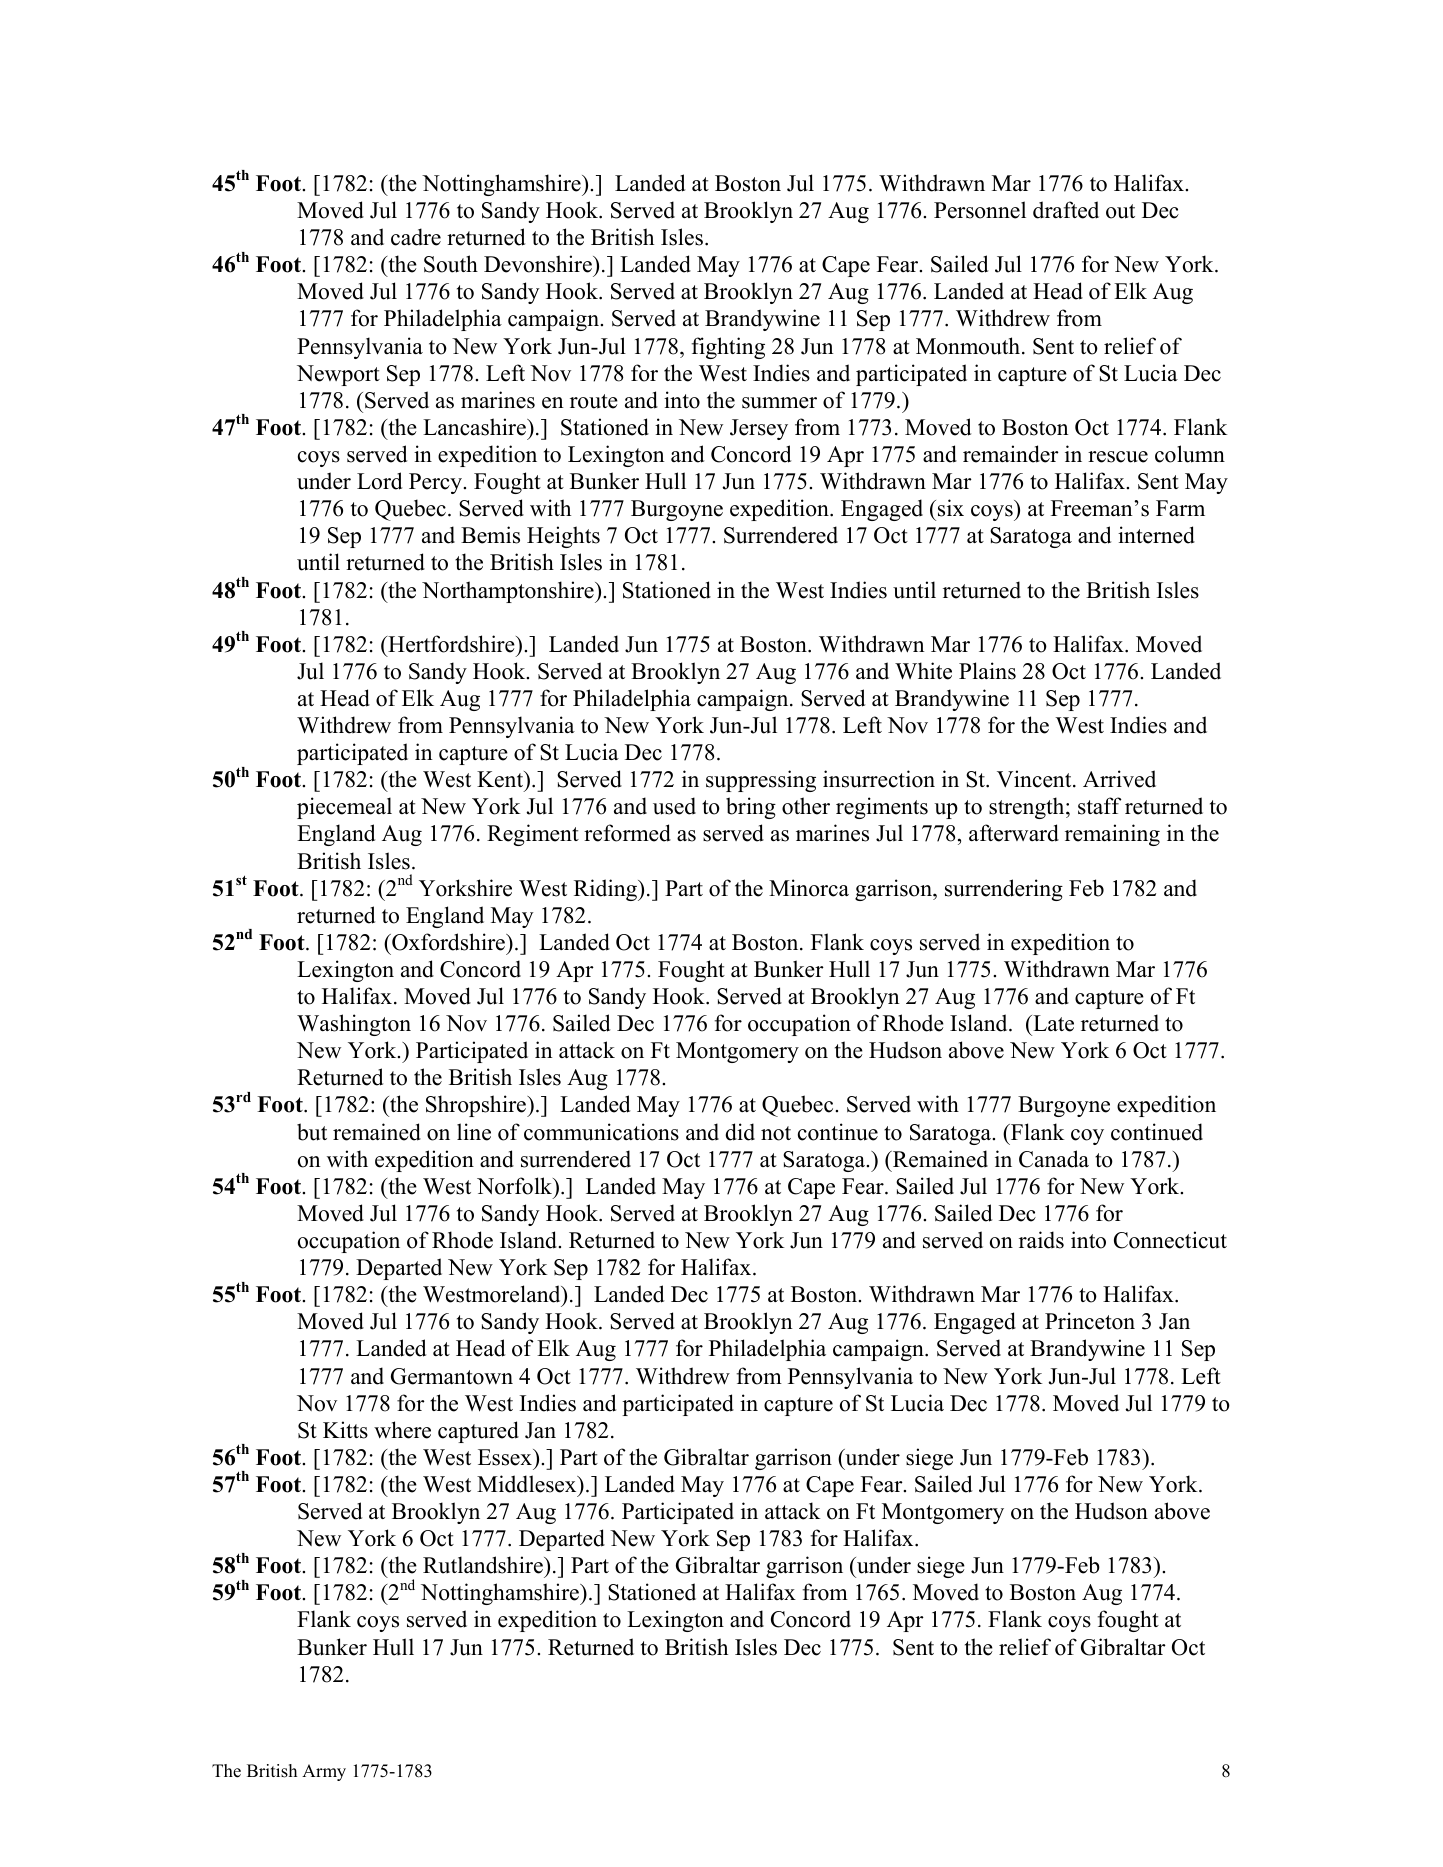 The image size is (1443, 1867). Describe the element at coordinates (1052, 1023) in the page. I see `Late` at that location.
